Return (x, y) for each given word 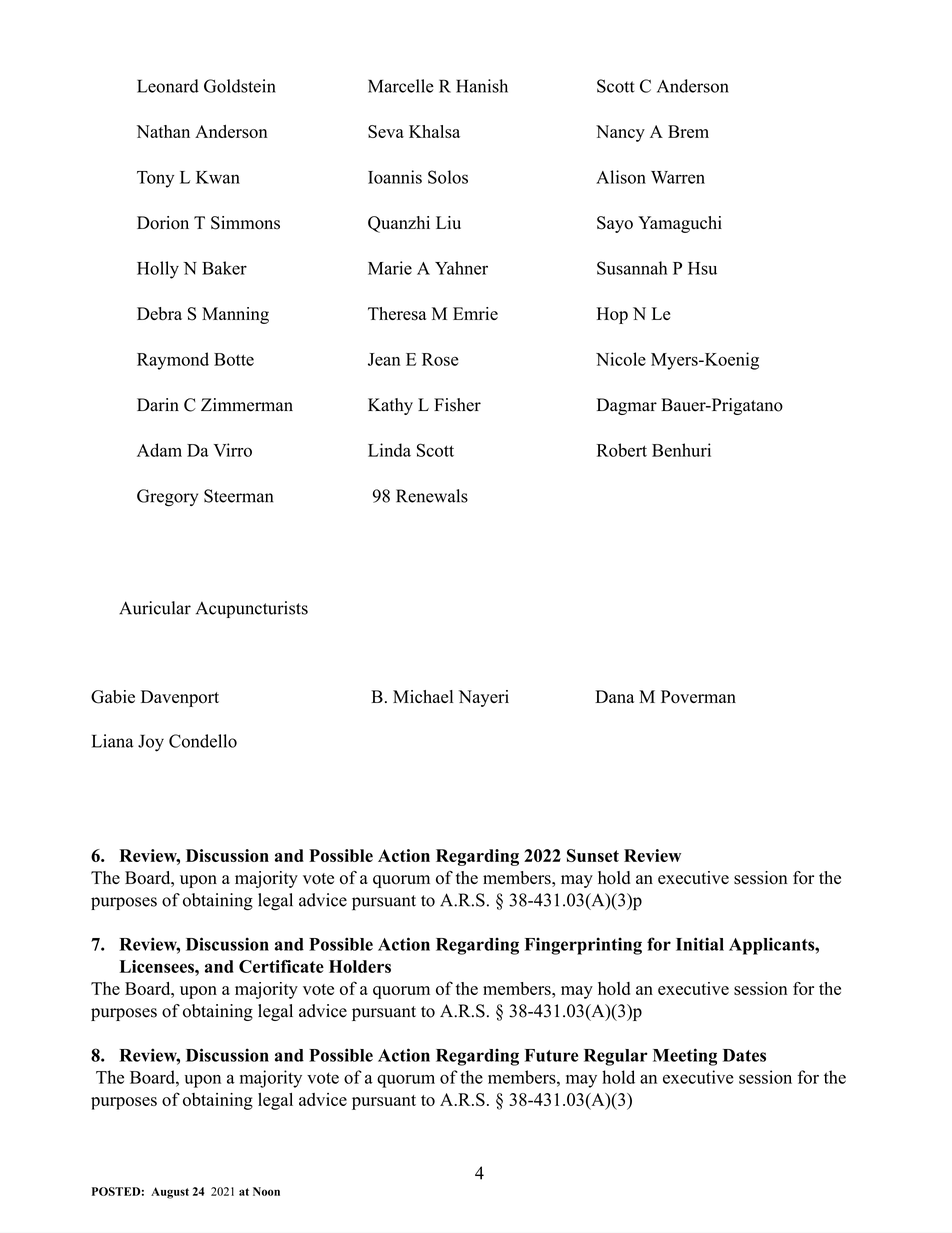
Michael (423, 696)
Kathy (390, 406)
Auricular (155, 608)
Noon (266, 1191)
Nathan (163, 131)
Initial (700, 944)
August (170, 1193)
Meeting (685, 1057)
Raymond (173, 361)
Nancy (620, 133)
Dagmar (627, 406)
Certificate (281, 966)
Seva (386, 131)
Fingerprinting (583, 946)
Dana (614, 696)
